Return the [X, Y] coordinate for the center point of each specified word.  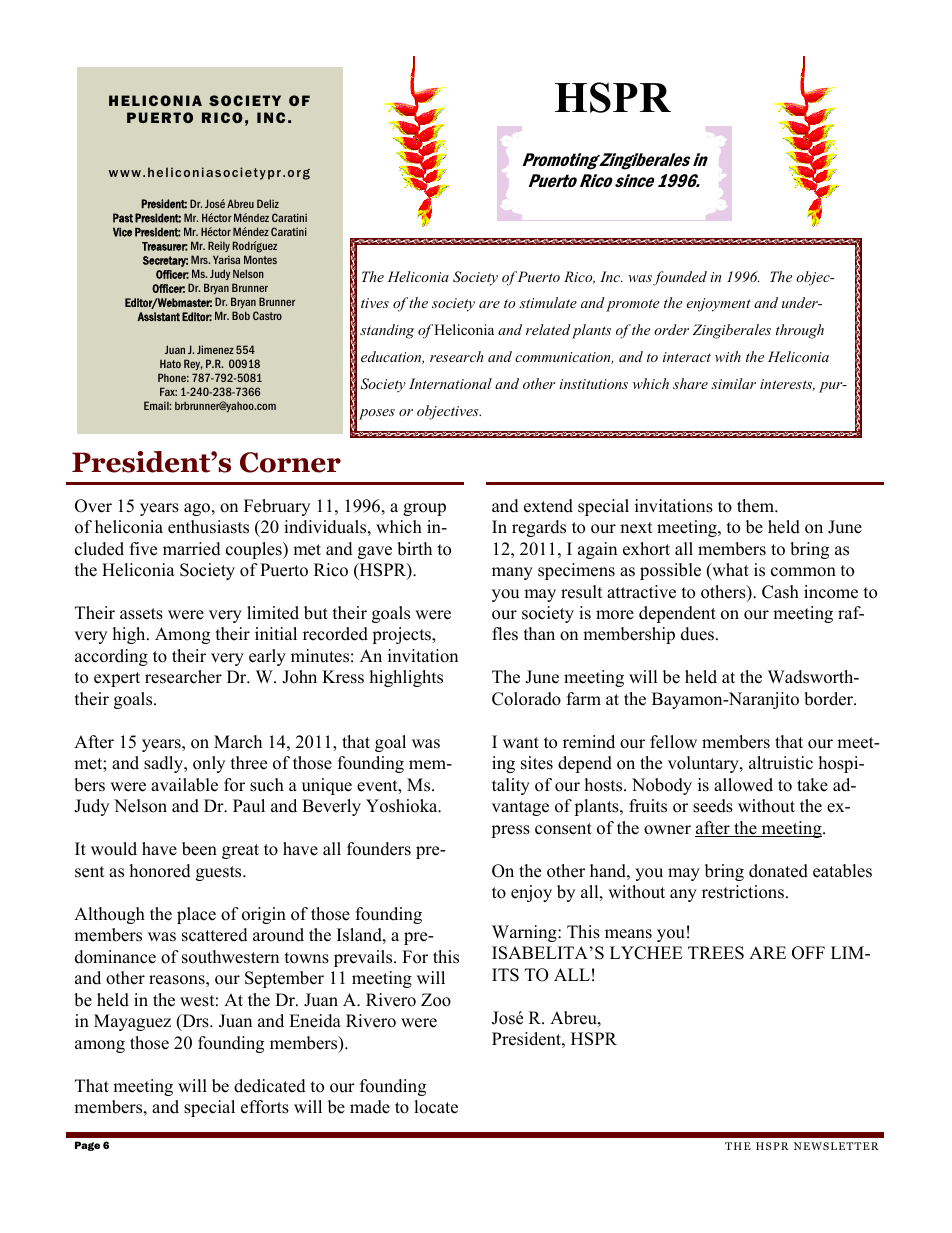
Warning [525, 933]
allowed [743, 785]
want [521, 742]
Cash [780, 592]
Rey [193, 364]
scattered [215, 935]
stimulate [548, 302]
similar [733, 383]
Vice [122, 232]
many [512, 573]
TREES [716, 953]
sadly [165, 764]
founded [680, 278]
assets [141, 614]
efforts [265, 1107]
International [450, 383]
